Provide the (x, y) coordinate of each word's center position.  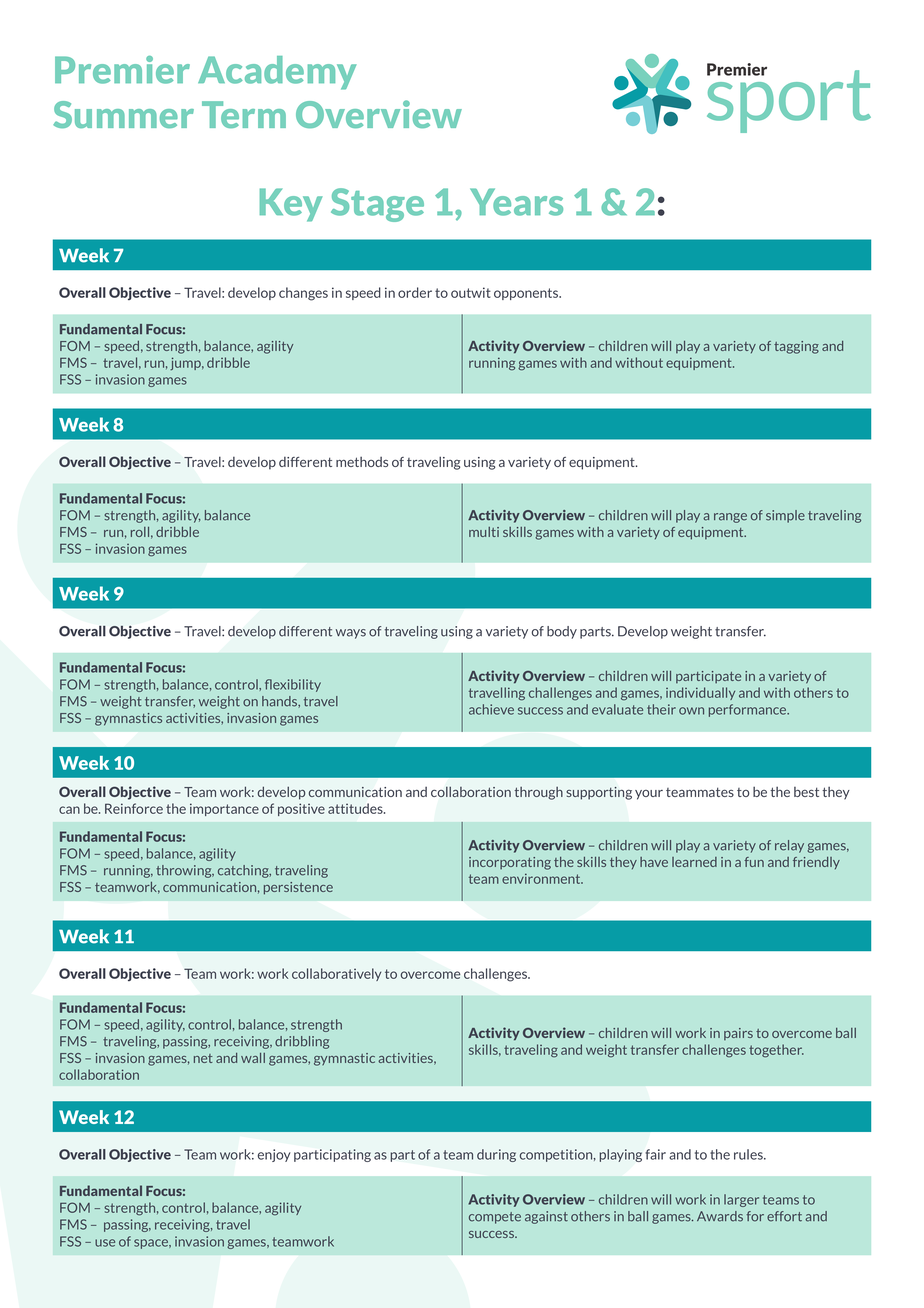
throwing (185, 871)
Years (516, 202)
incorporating (510, 863)
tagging (796, 347)
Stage (377, 205)
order (415, 292)
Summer (123, 114)
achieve (491, 709)
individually (700, 693)
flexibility (293, 685)
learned (694, 862)
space (152, 1244)
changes (303, 294)
